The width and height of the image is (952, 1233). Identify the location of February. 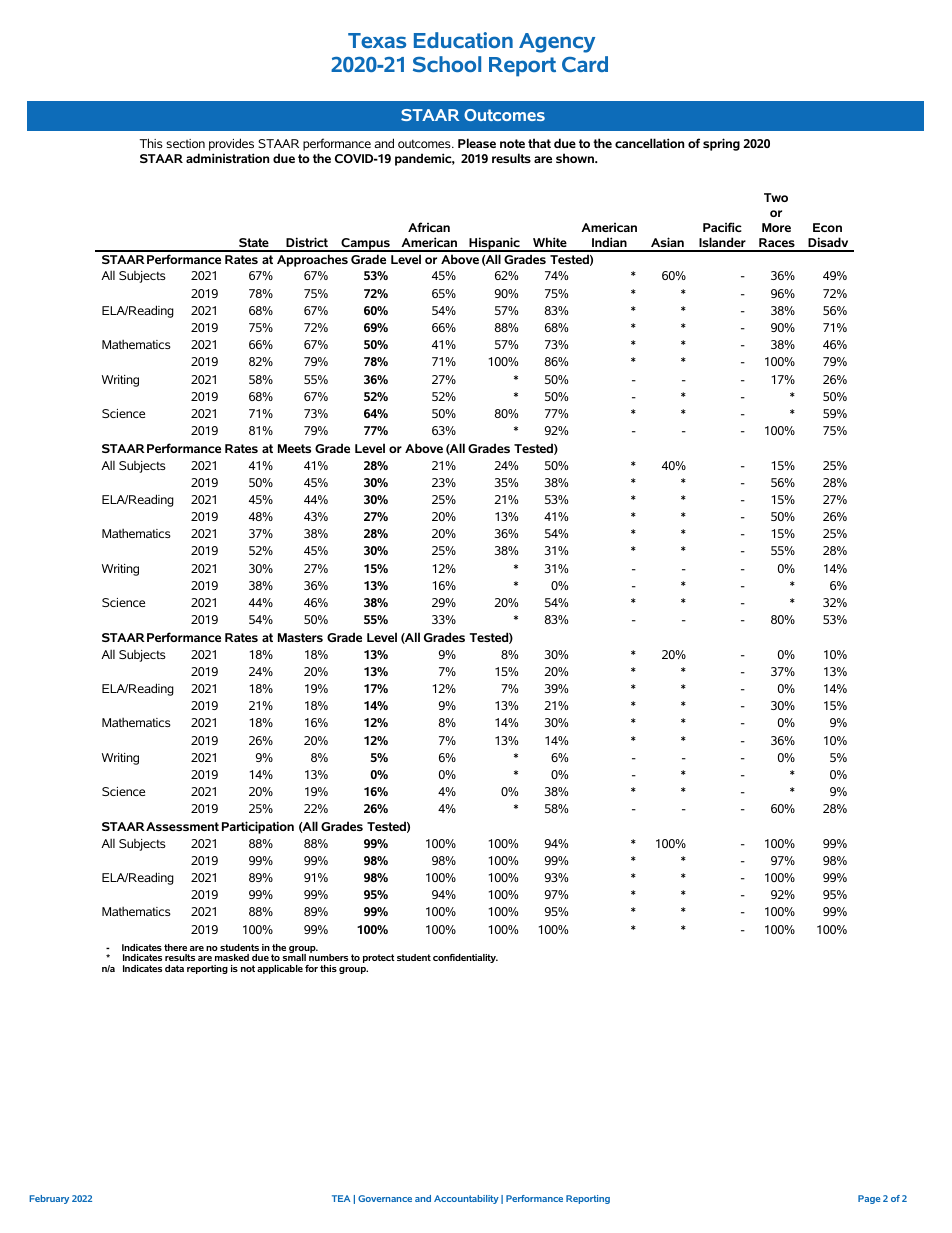
(49, 1199).
